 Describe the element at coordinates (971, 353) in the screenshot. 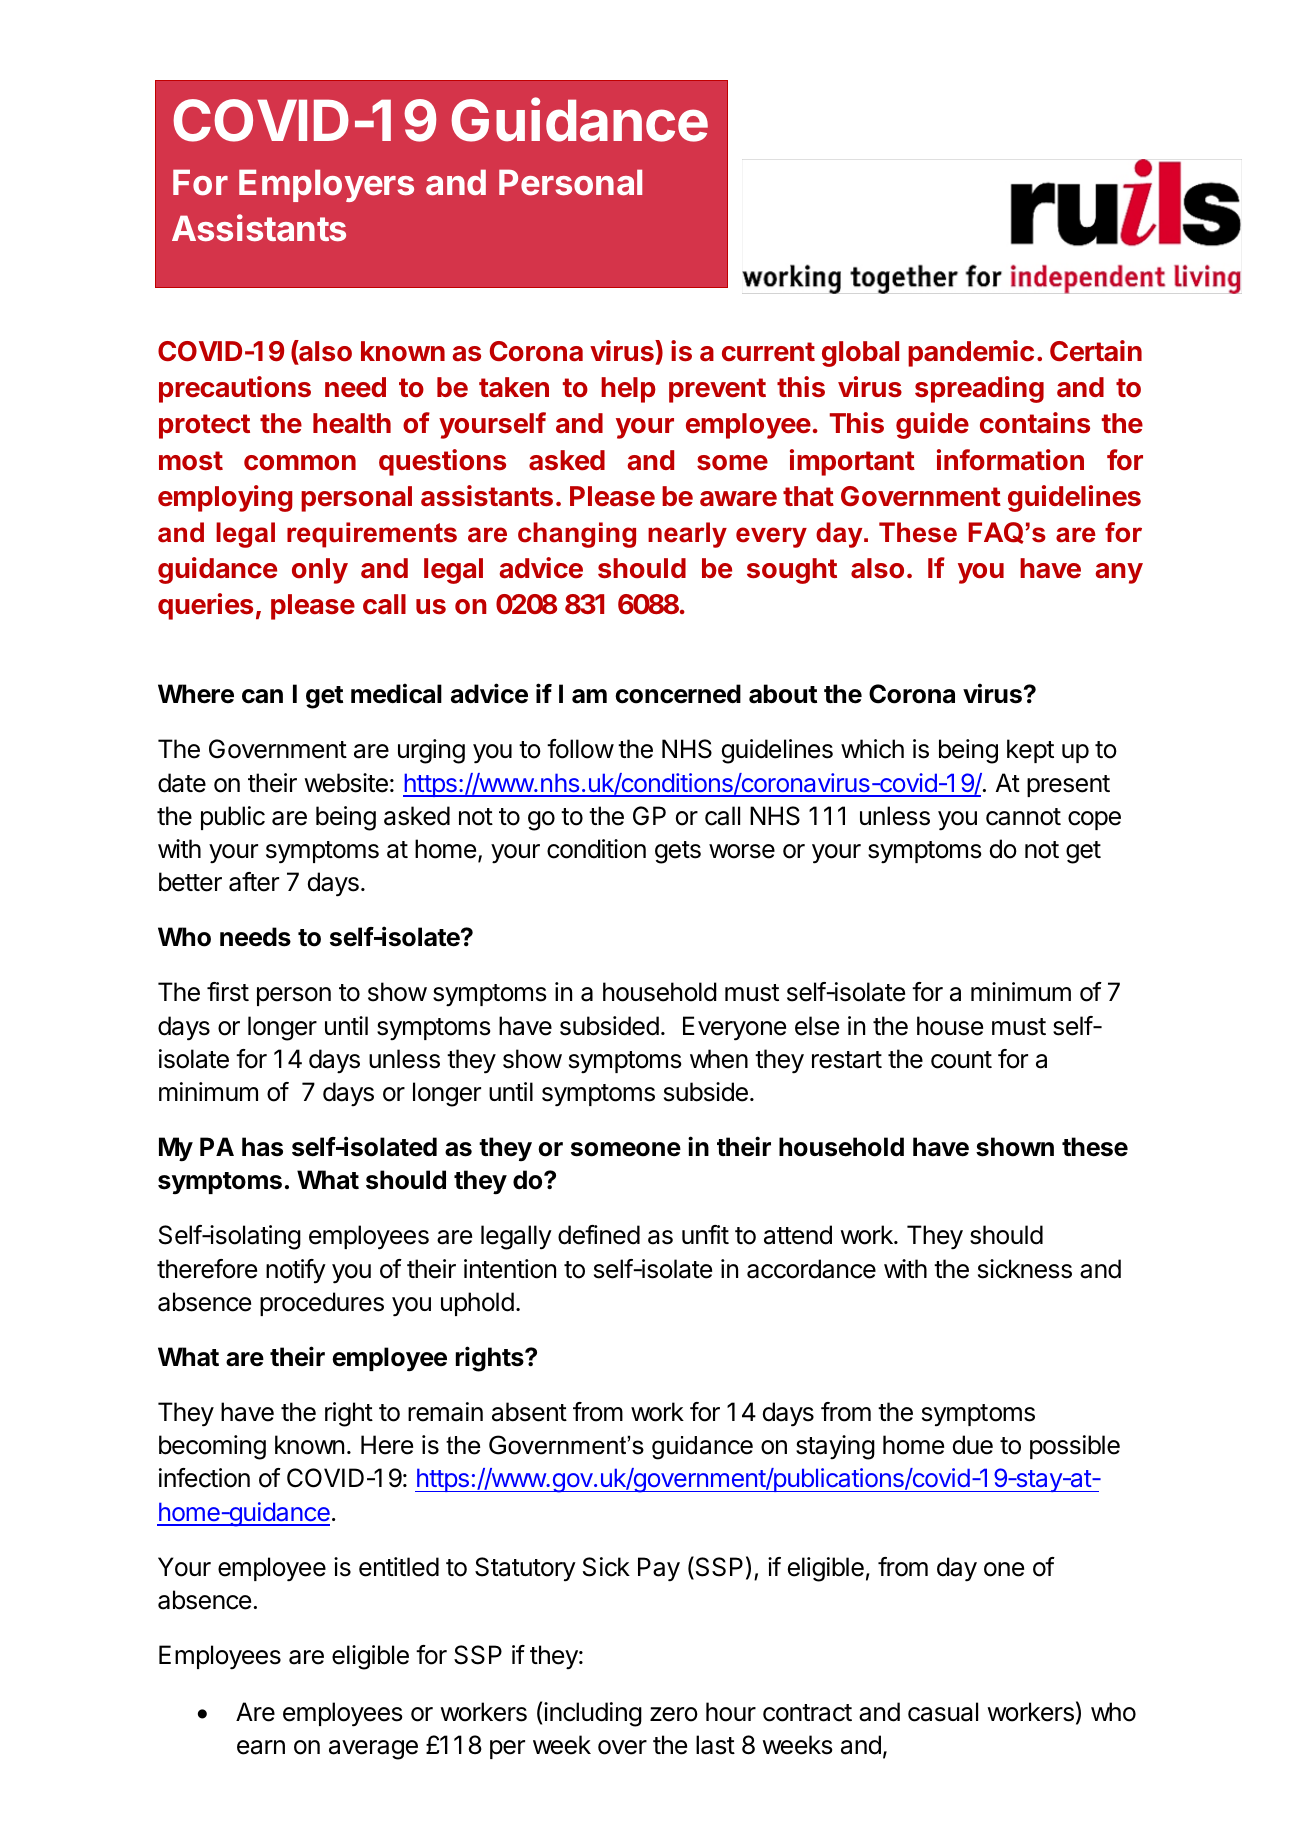

I see `pandemic` at that location.
